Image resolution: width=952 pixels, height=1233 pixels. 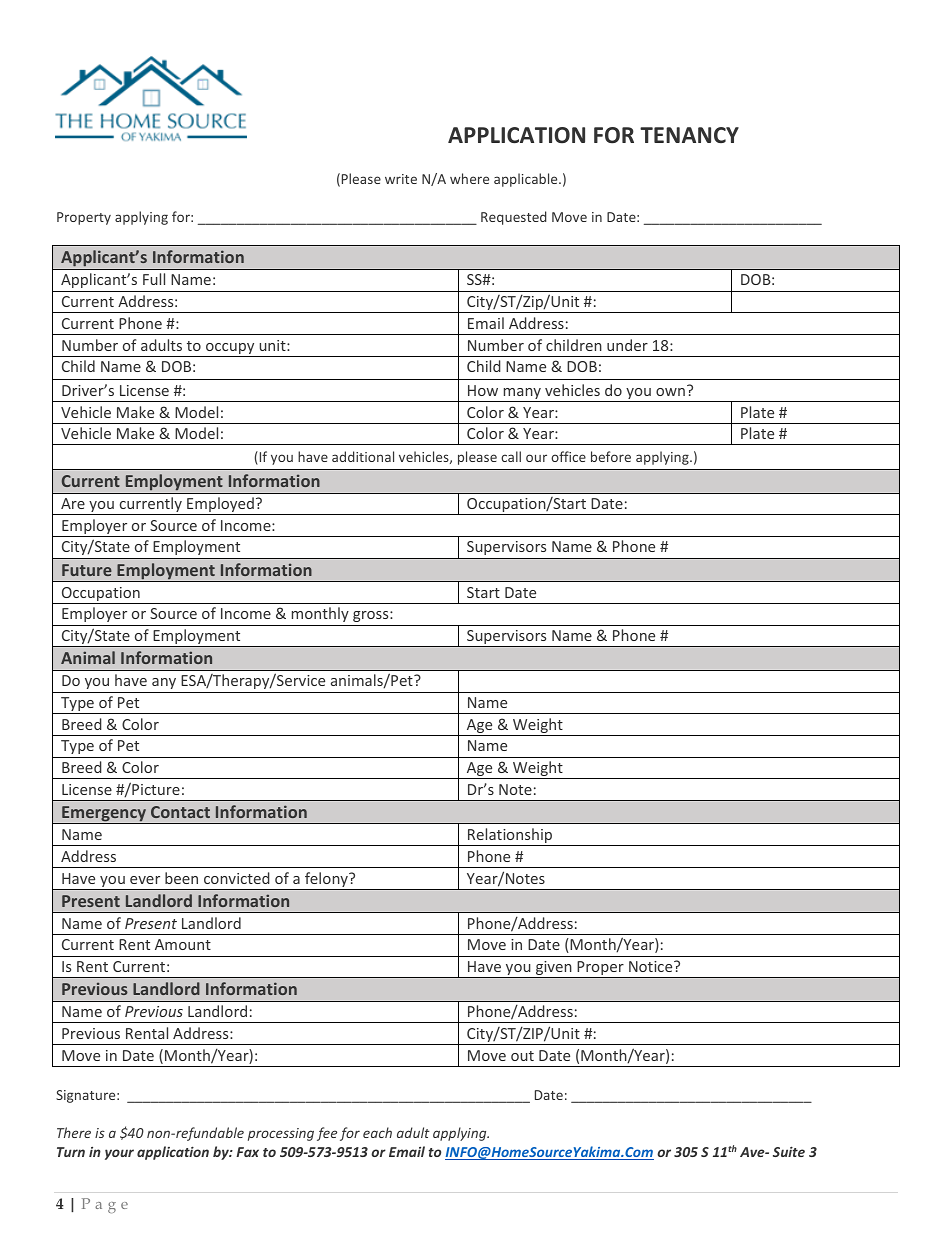 What do you see at coordinates (377, 1132) in the screenshot?
I see `each` at bounding box center [377, 1132].
